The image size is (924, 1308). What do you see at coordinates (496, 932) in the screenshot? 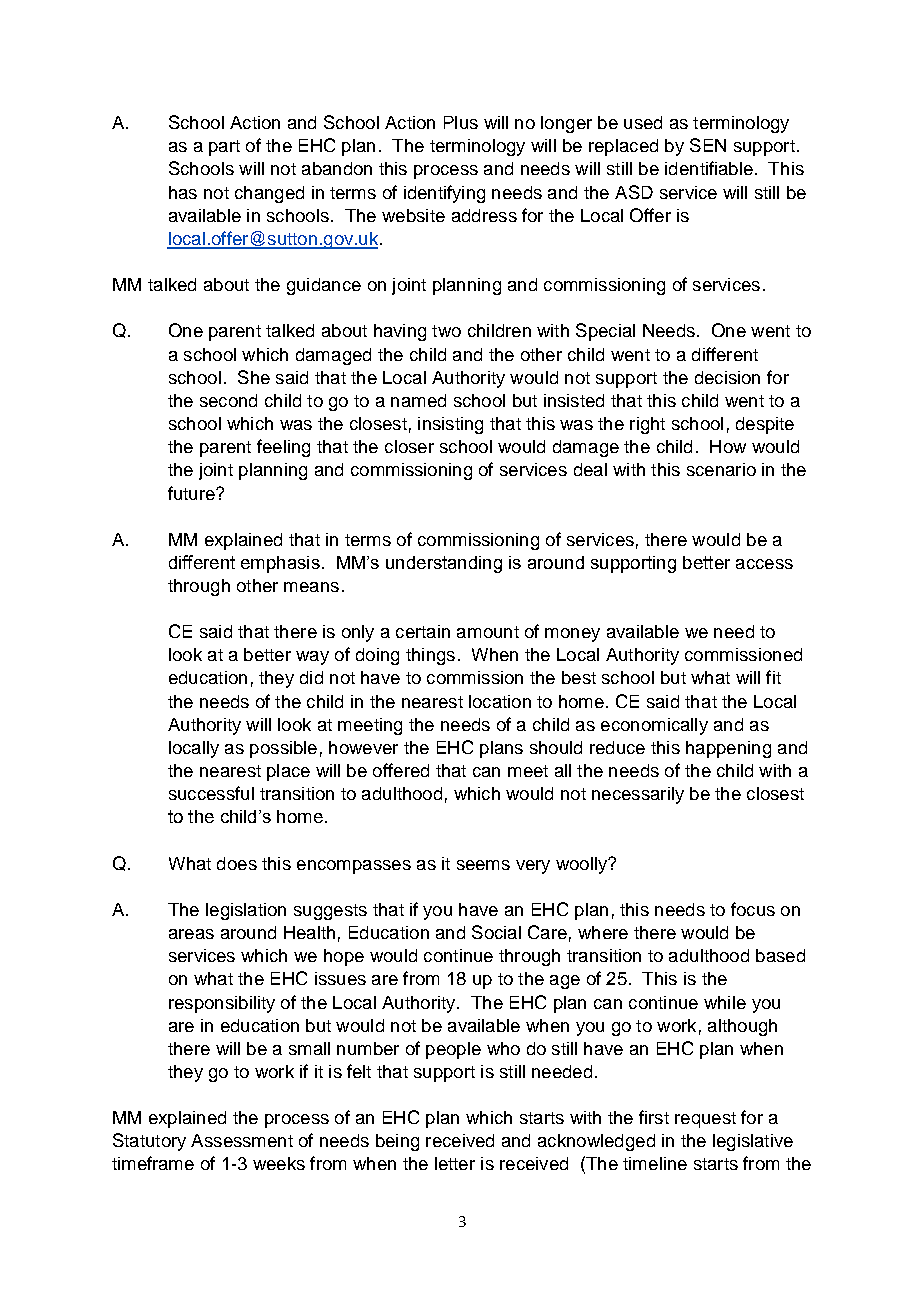
I see `Social` at bounding box center [496, 932].
